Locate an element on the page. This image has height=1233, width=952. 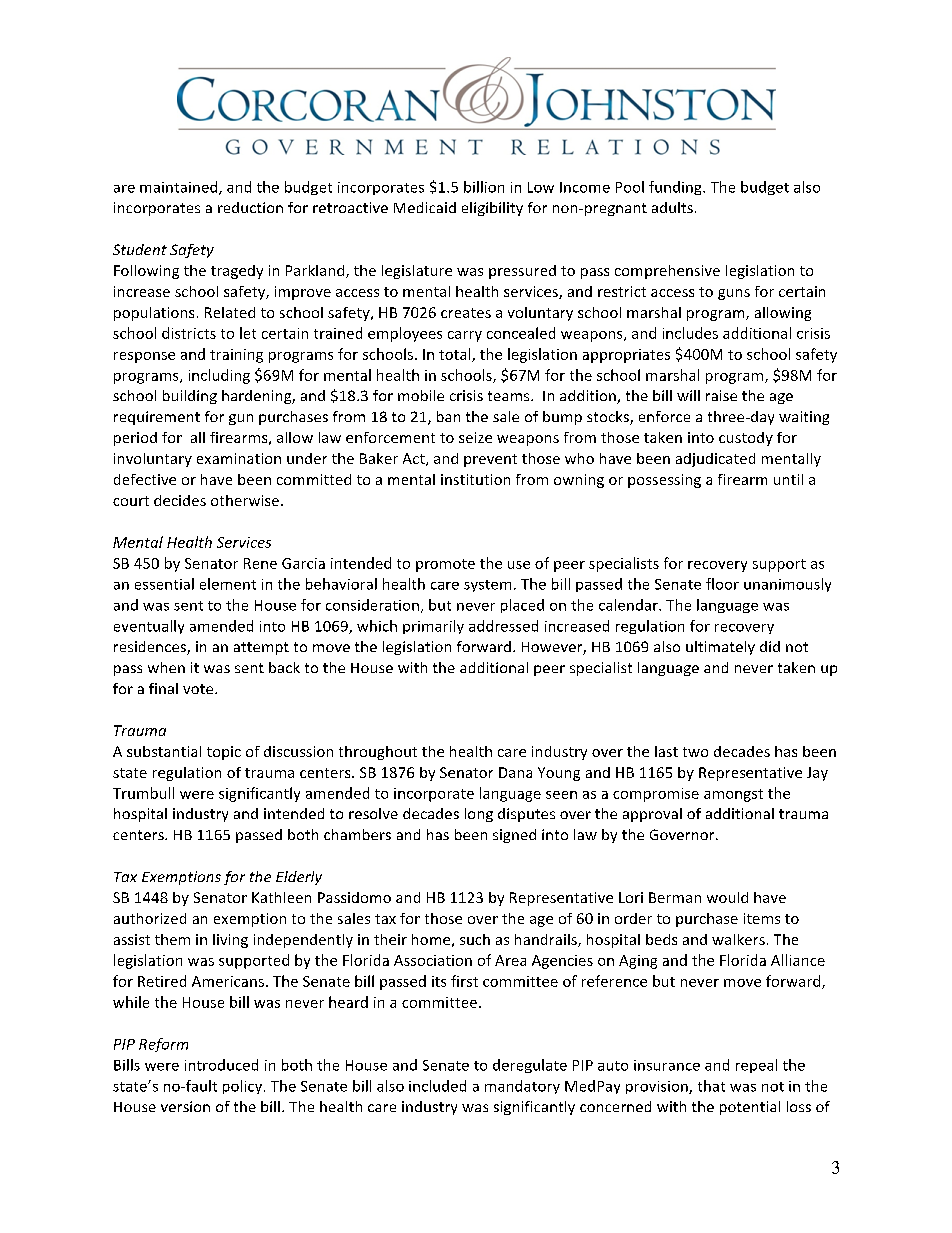
attempt is located at coordinates (261, 648).
